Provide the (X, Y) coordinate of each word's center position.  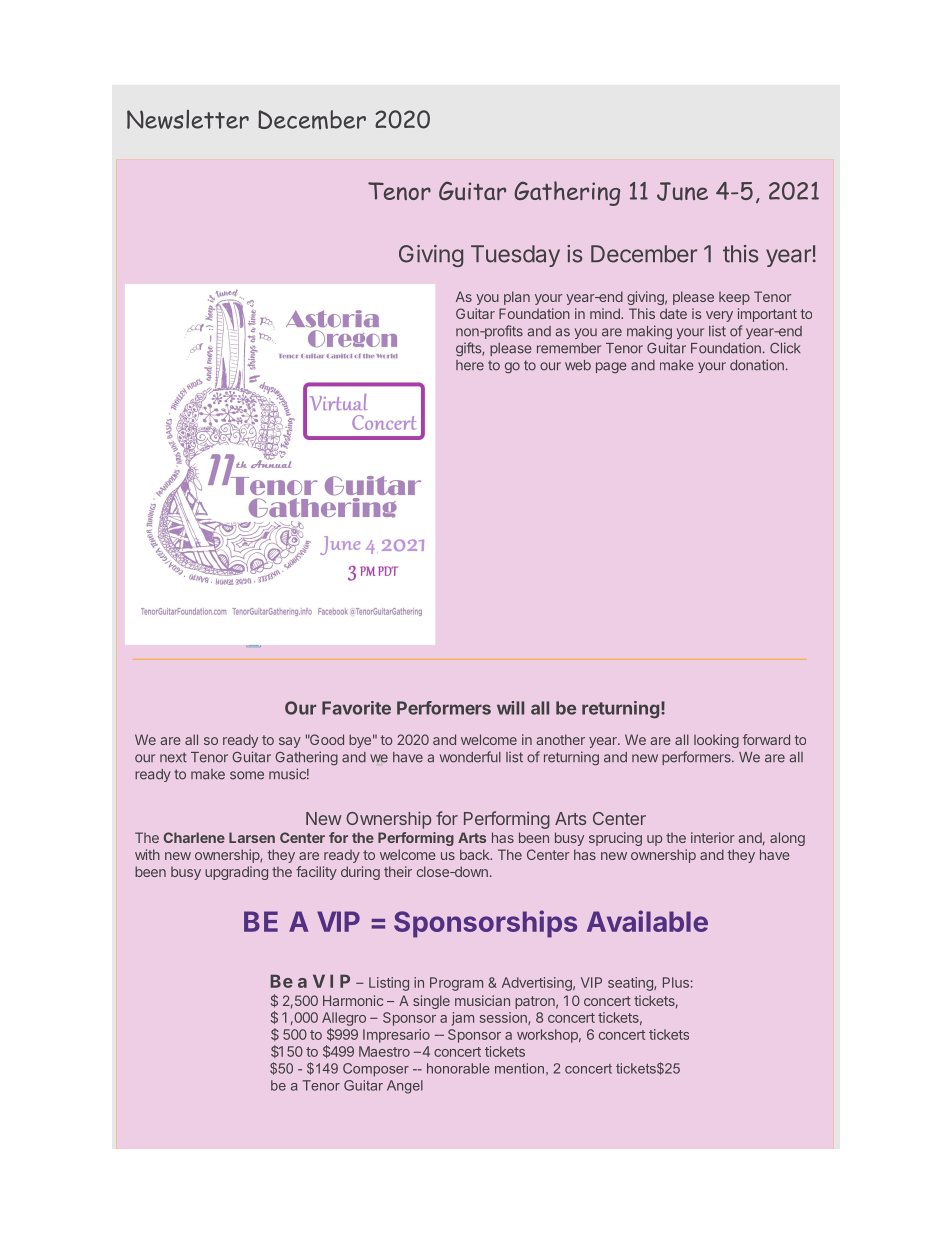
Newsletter (188, 119)
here (470, 365)
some (247, 775)
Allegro (344, 1019)
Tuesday (515, 256)
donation (757, 365)
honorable (458, 1068)
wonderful (470, 757)
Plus (676, 982)
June (682, 191)
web (578, 365)
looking (716, 741)
